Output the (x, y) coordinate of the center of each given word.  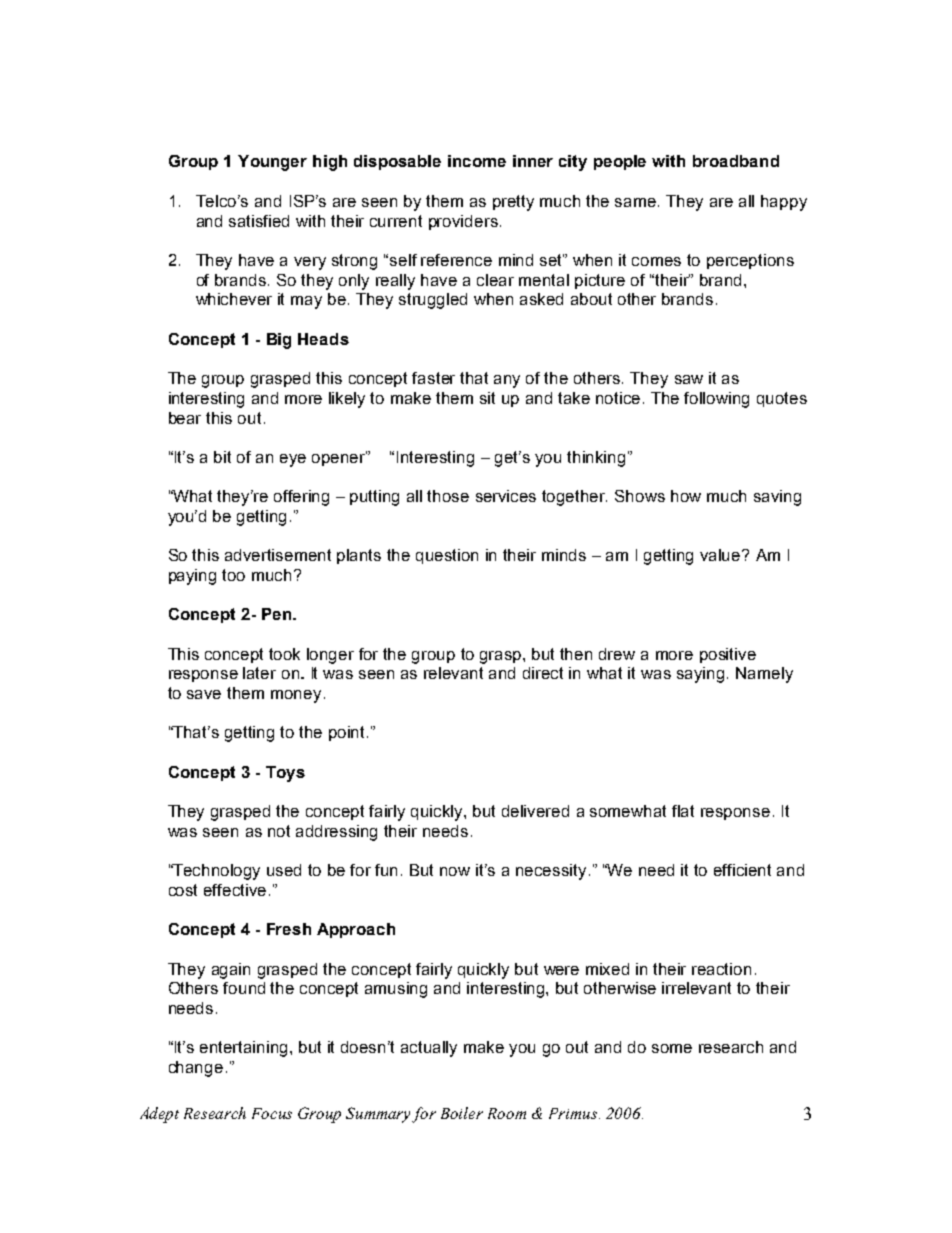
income (477, 161)
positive (728, 655)
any (507, 381)
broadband (736, 161)
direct (543, 673)
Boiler (462, 1113)
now (455, 871)
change (196, 1069)
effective (235, 890)
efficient (742, 870)
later (259, 673)
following (716, 400)
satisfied (259, 221)
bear (185, 418)
